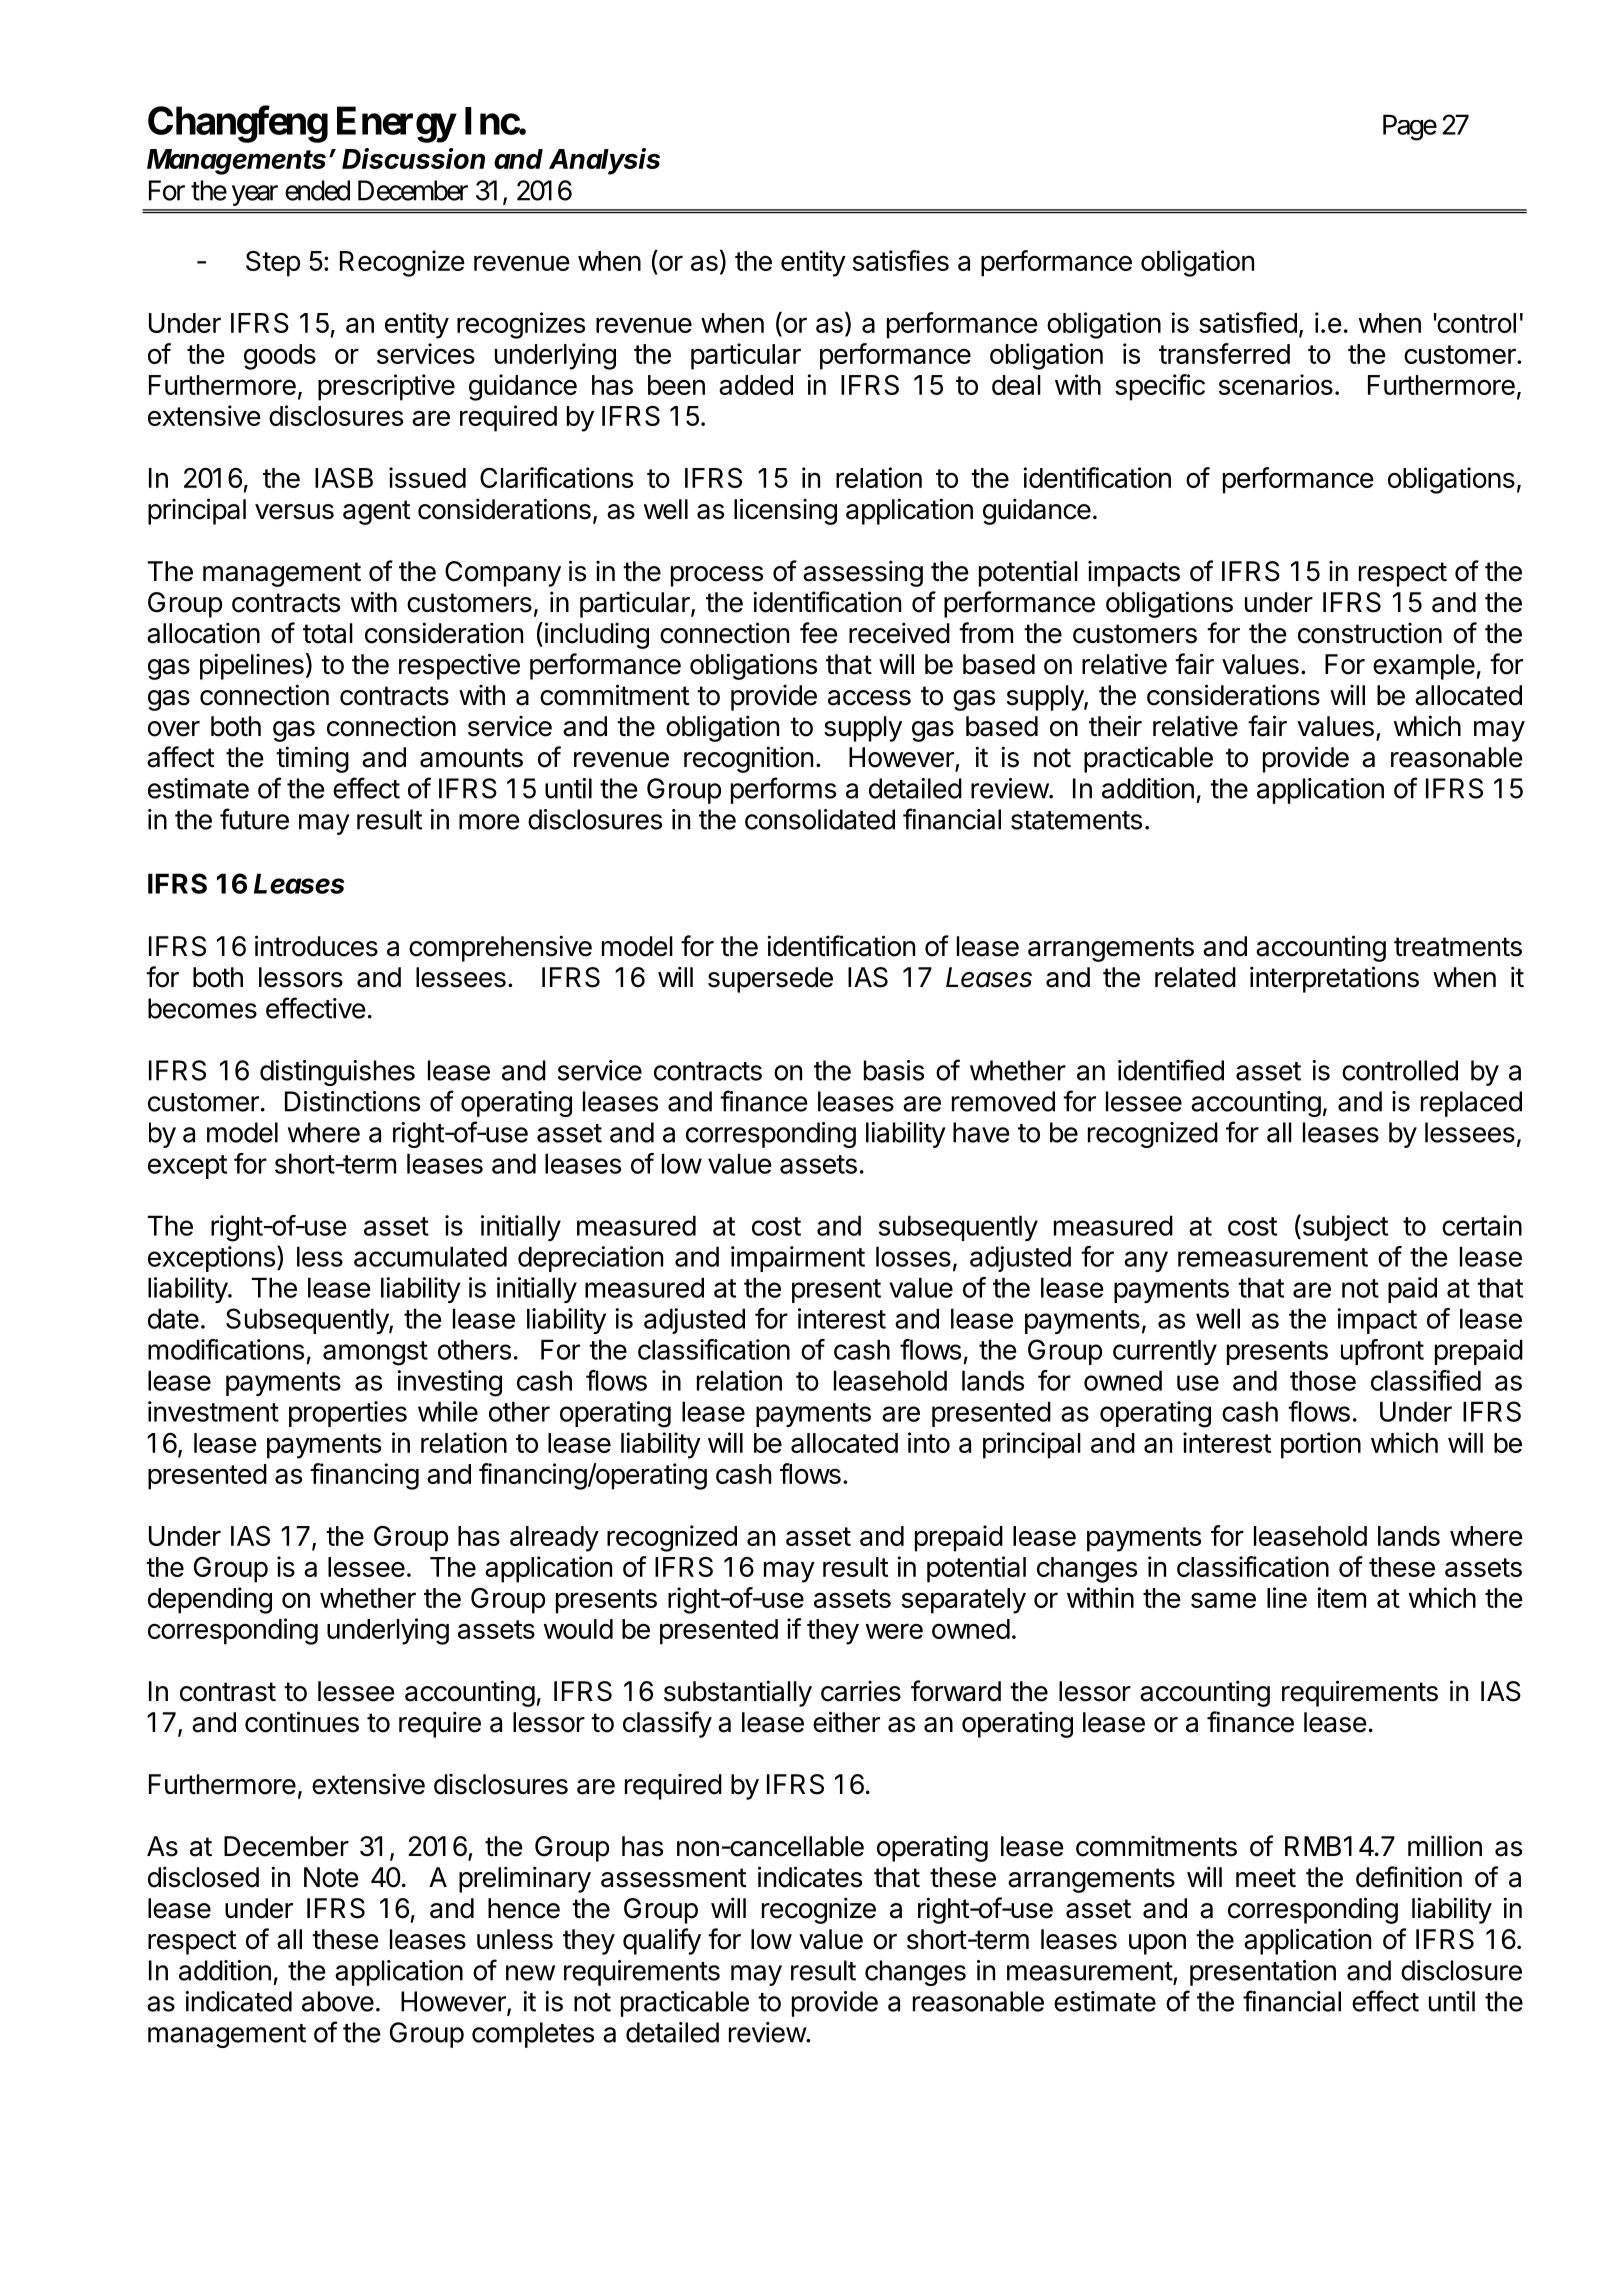  Describe the element at coordinates (1342, 1597) in the screenshot. I see `item` at that location.
